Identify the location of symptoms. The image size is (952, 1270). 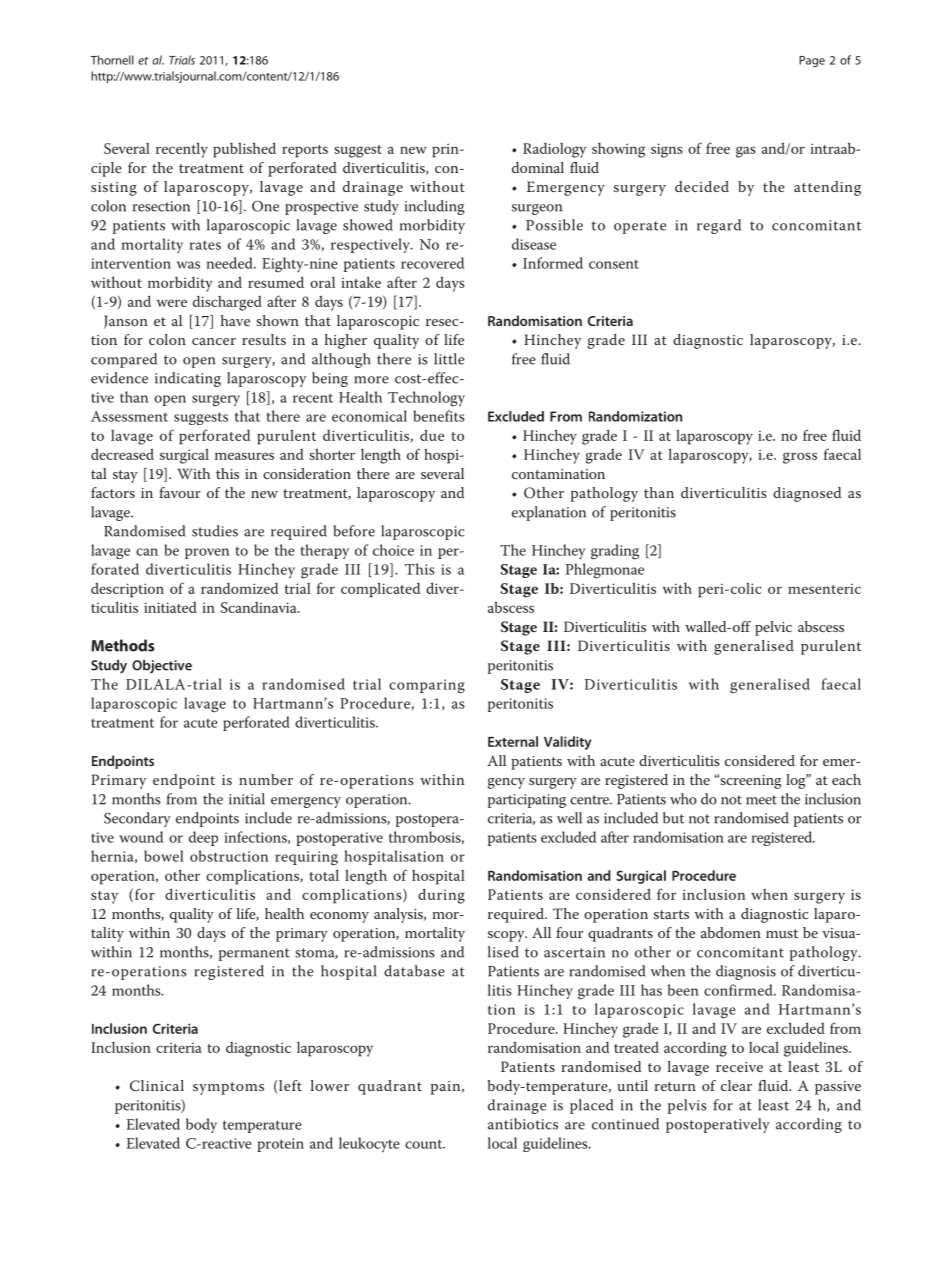
(228, 1088).
